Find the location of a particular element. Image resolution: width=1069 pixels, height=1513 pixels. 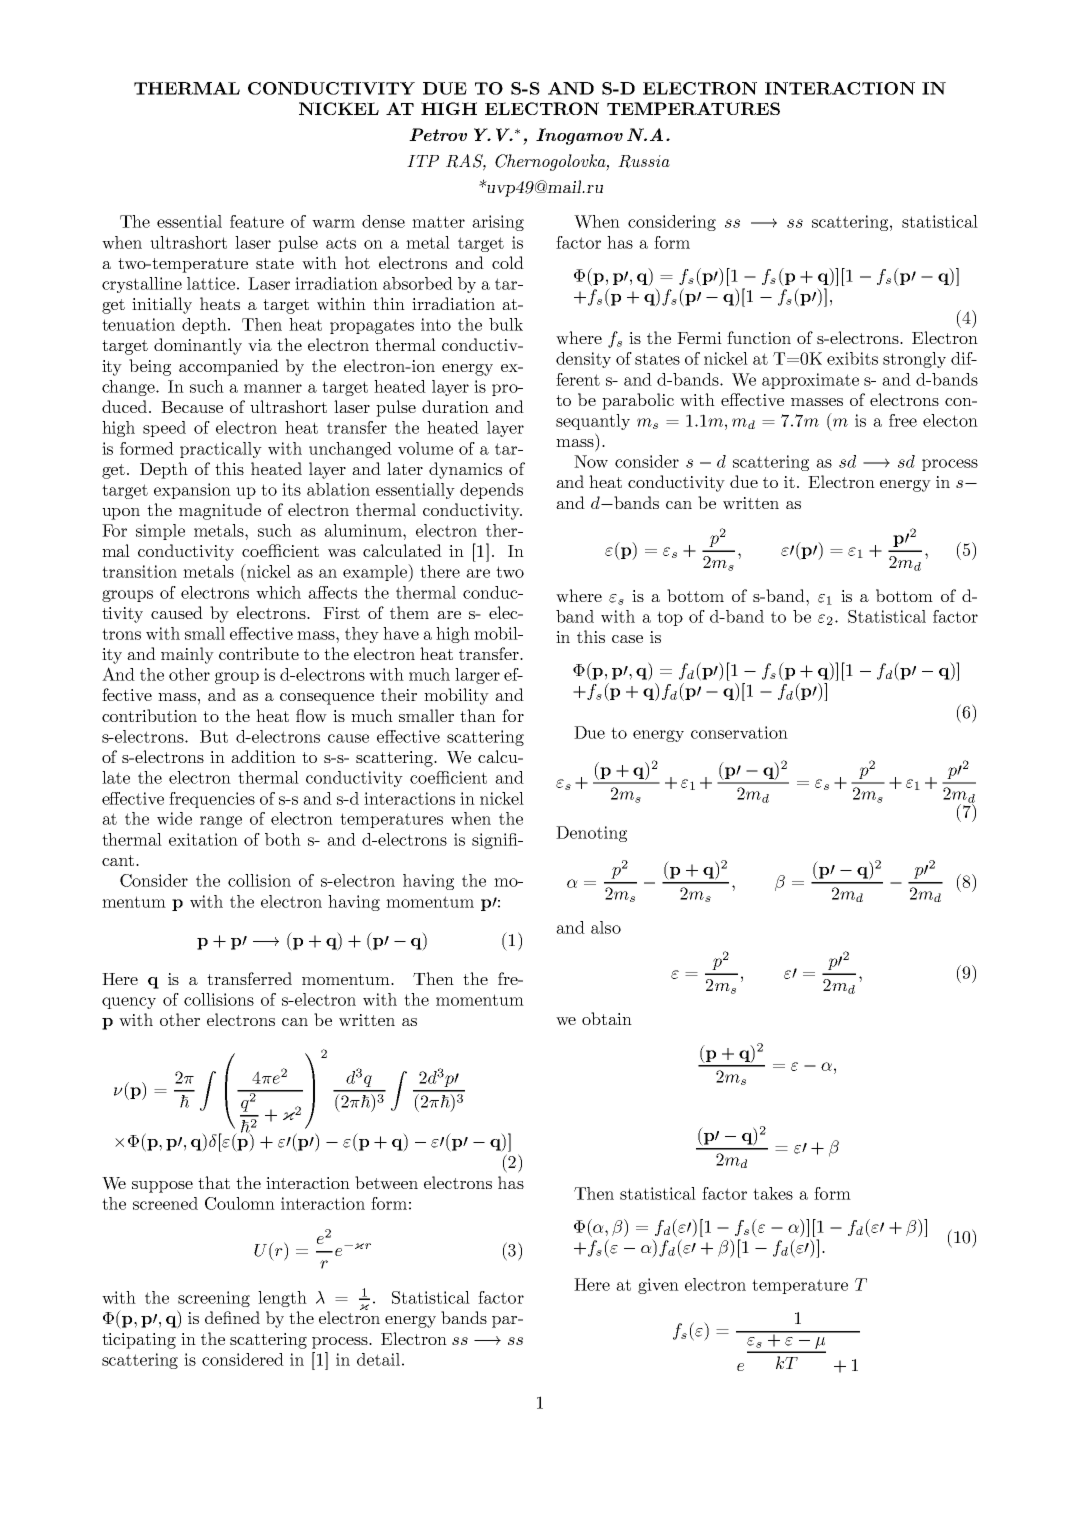

than is located at coordinates (478, 715).
